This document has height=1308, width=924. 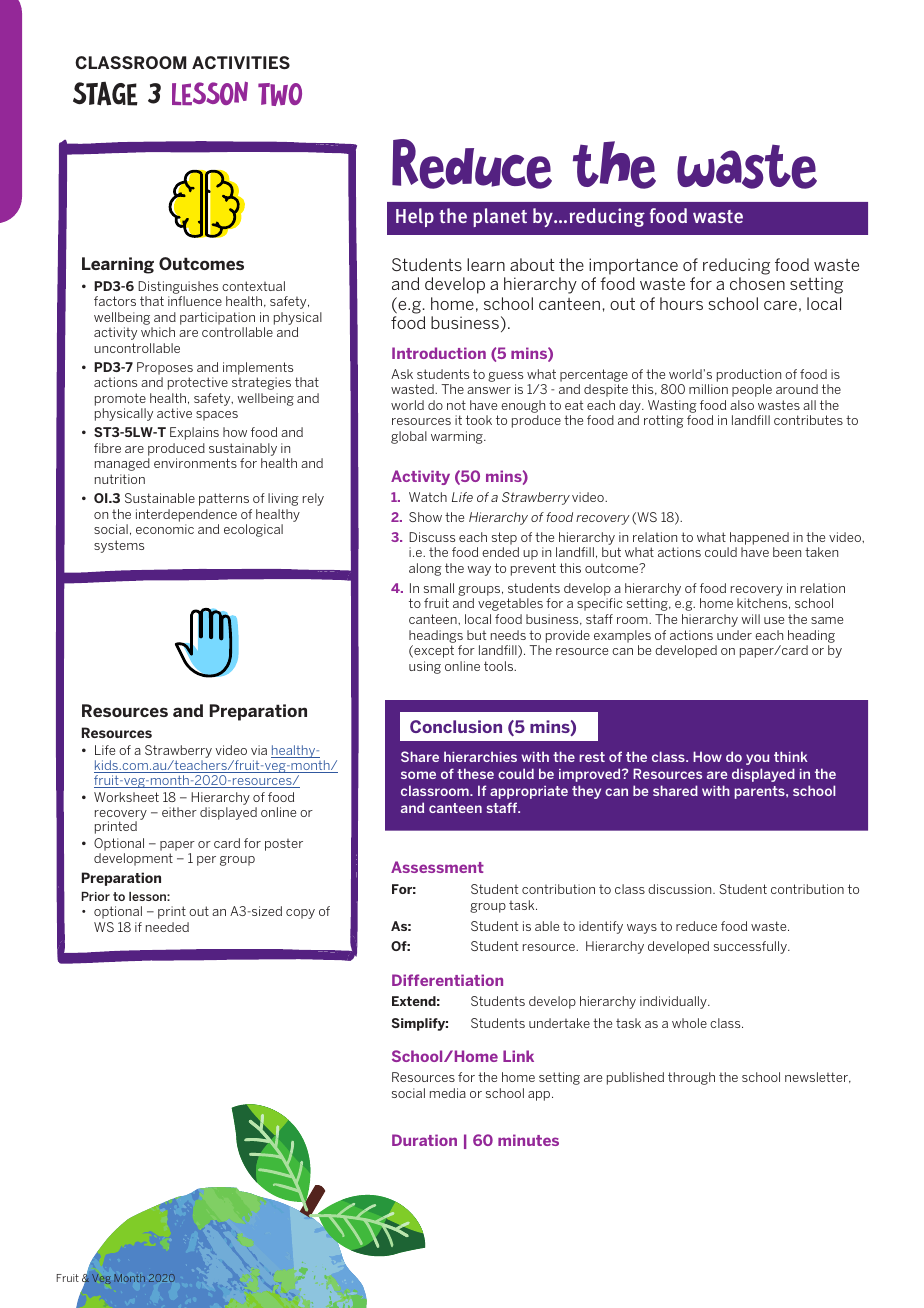 I want to click on media, so click(x=448, y=1093).
